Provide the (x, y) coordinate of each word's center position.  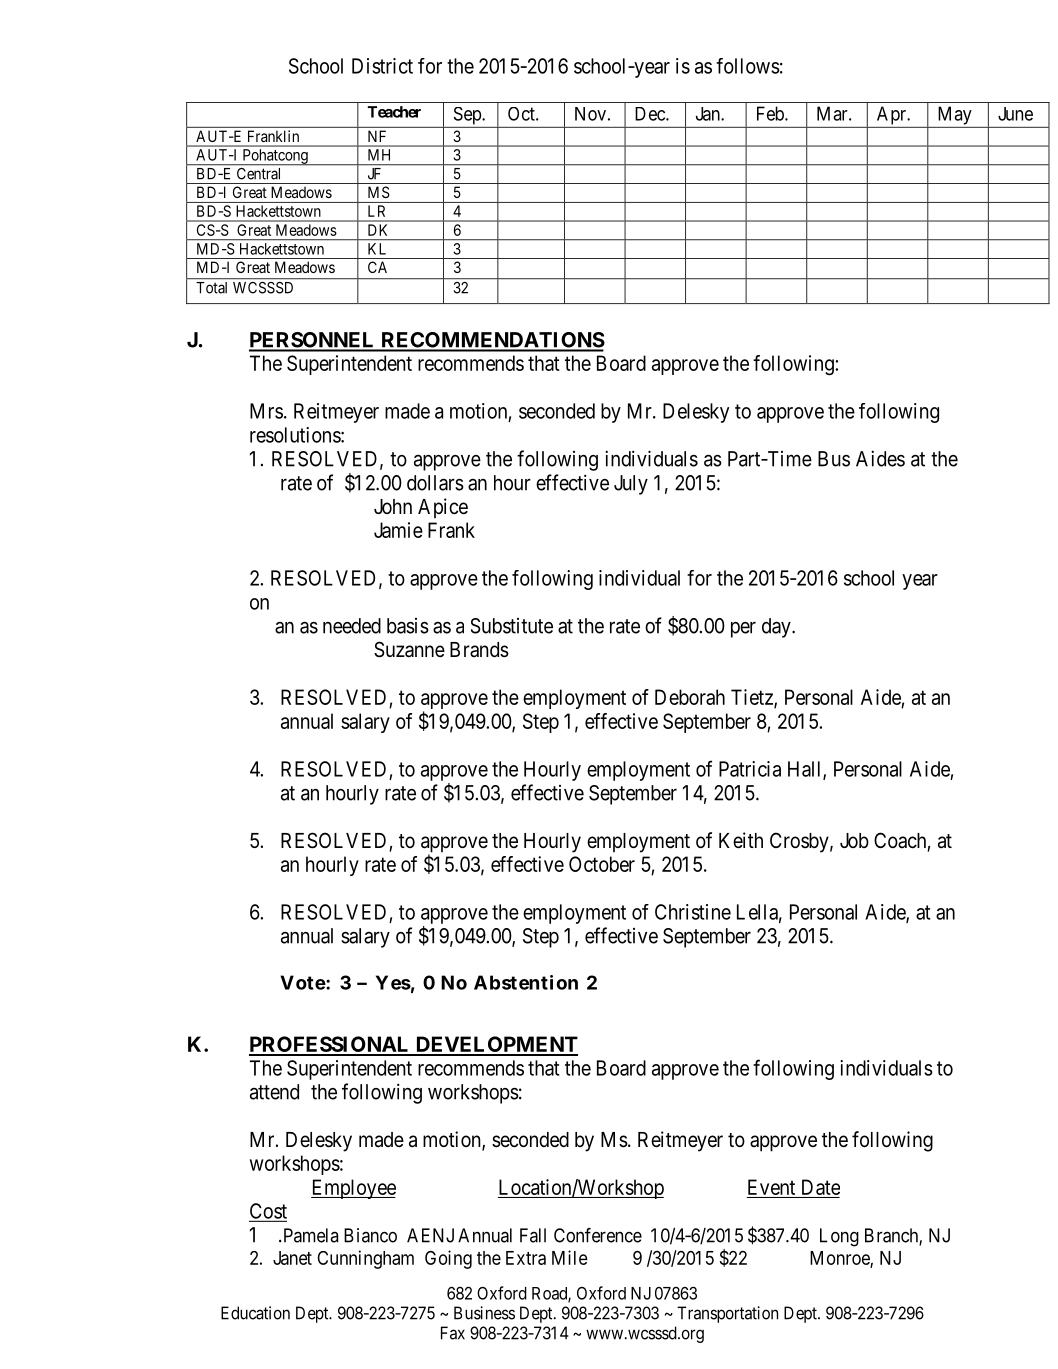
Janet (292, 1258)
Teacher (394, 112)
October (602, 864)
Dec (651, 114)
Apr (893, 115)
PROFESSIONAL (330, 1045)
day (777, 628)
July (631, 485)
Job (854, 840)
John (393, 506)
